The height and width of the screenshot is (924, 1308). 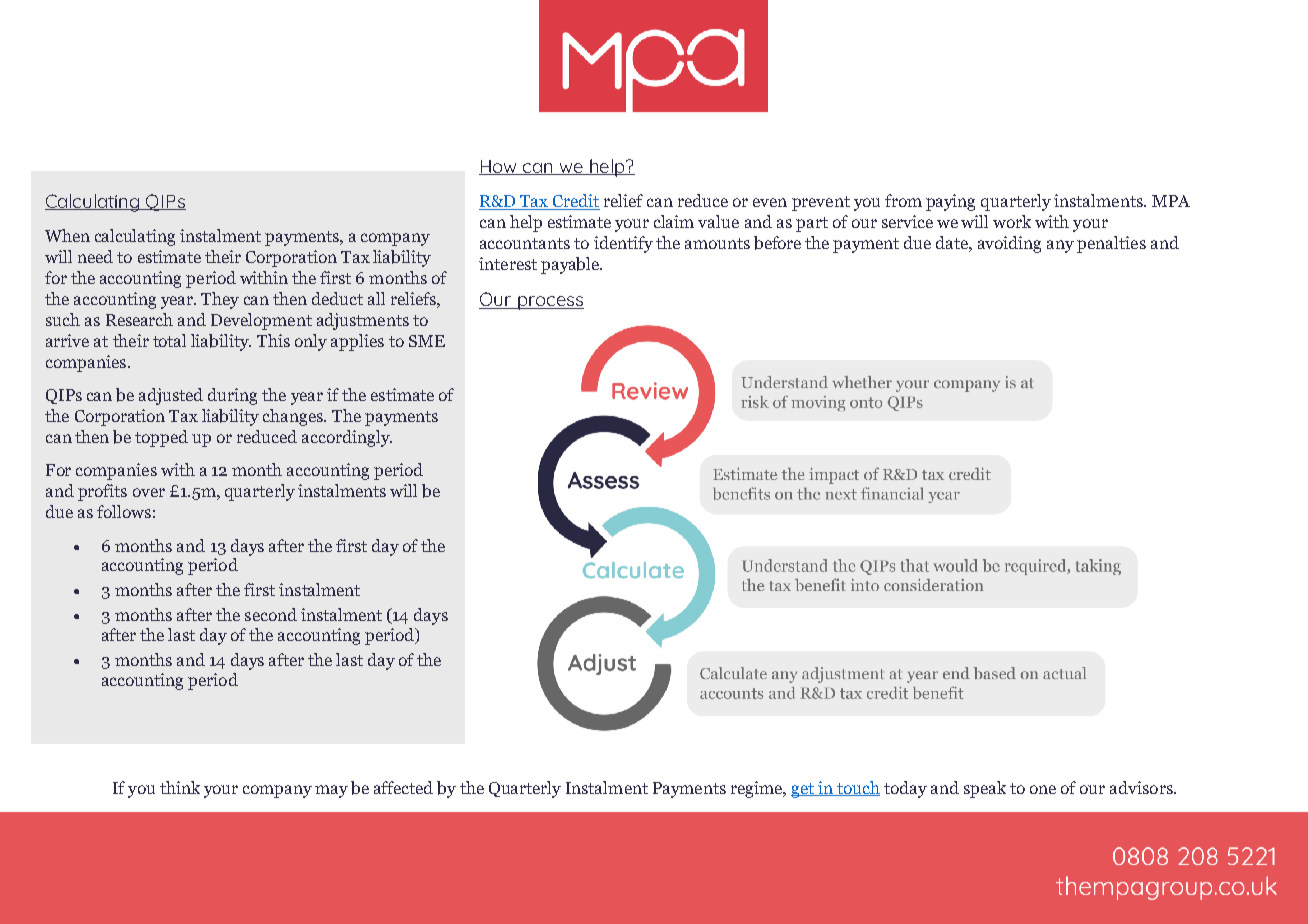 I want to click on paying, so click(x=950, y=202).
